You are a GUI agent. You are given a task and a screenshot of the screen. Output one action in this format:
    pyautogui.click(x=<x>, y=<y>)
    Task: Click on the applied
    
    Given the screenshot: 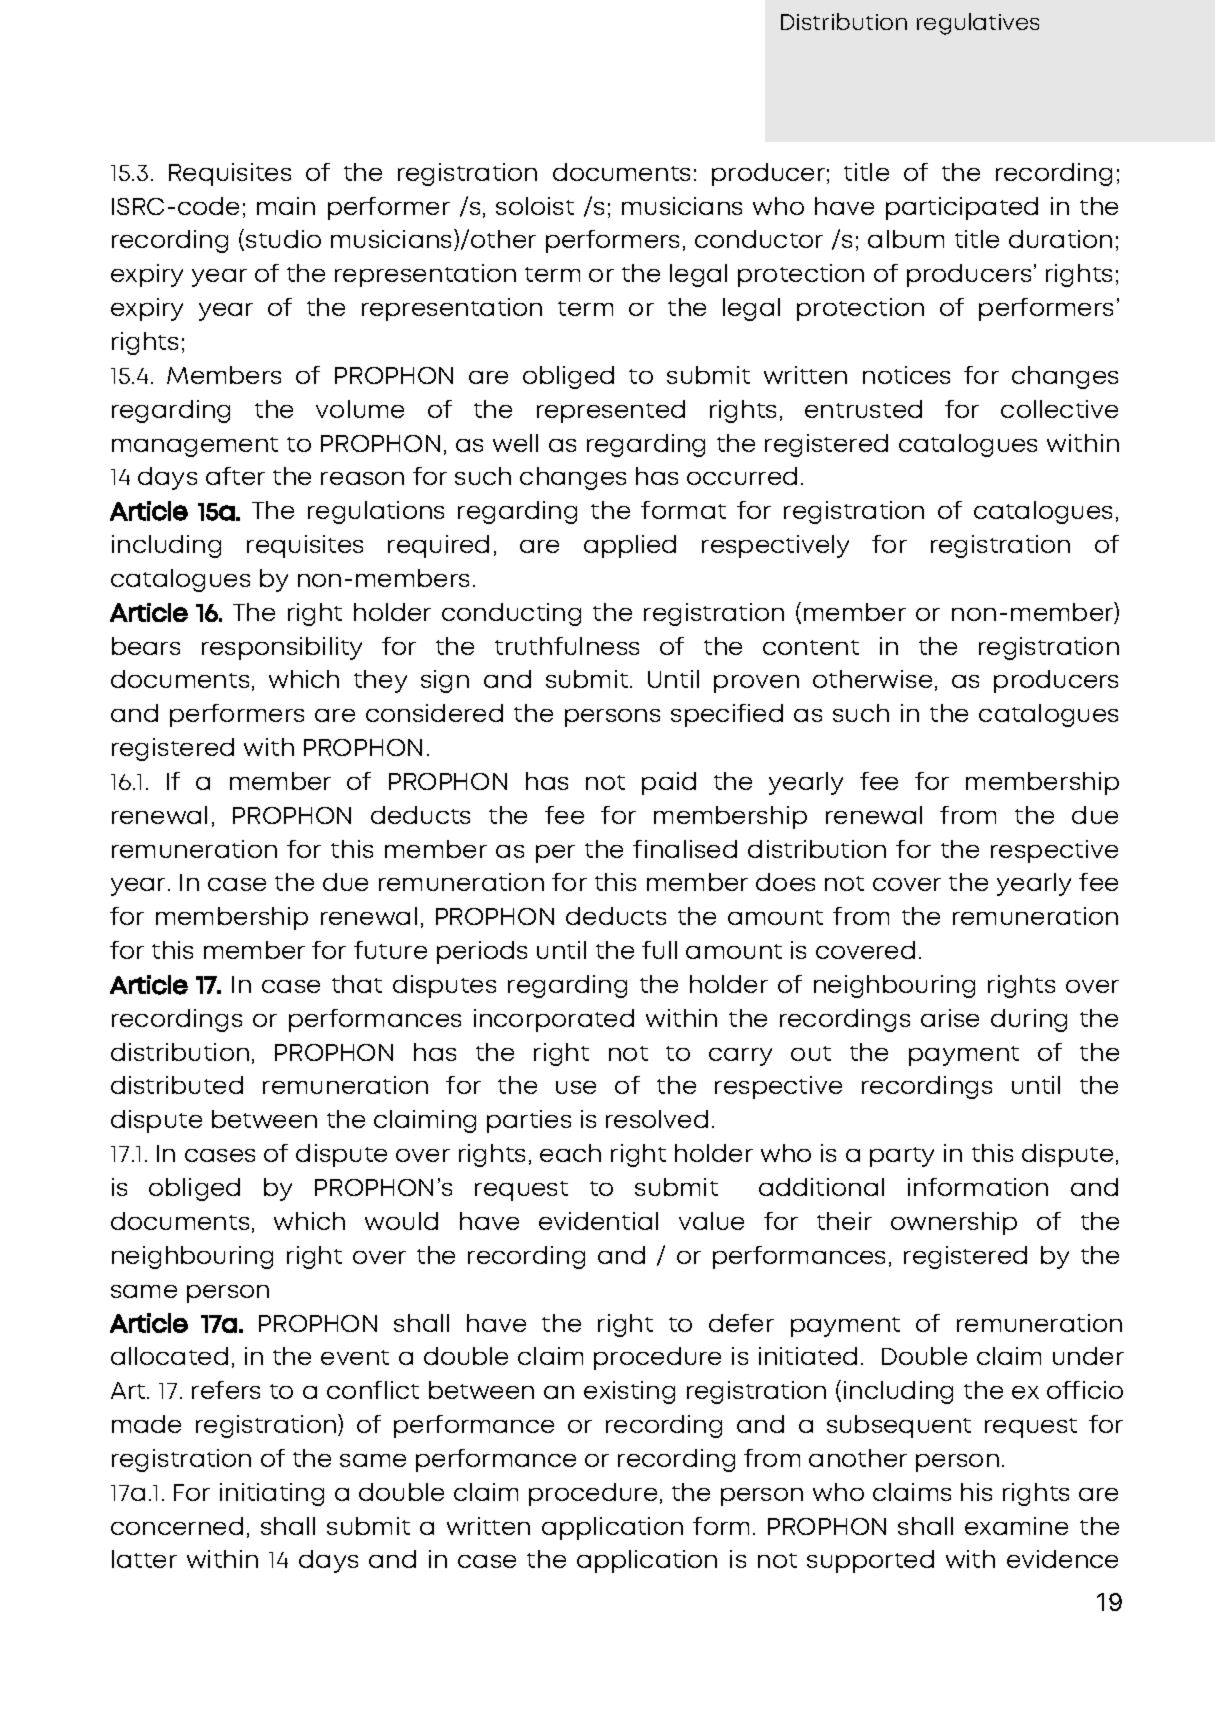 What is the action you would take?
    pyautogui.click(x=630, y=546)
